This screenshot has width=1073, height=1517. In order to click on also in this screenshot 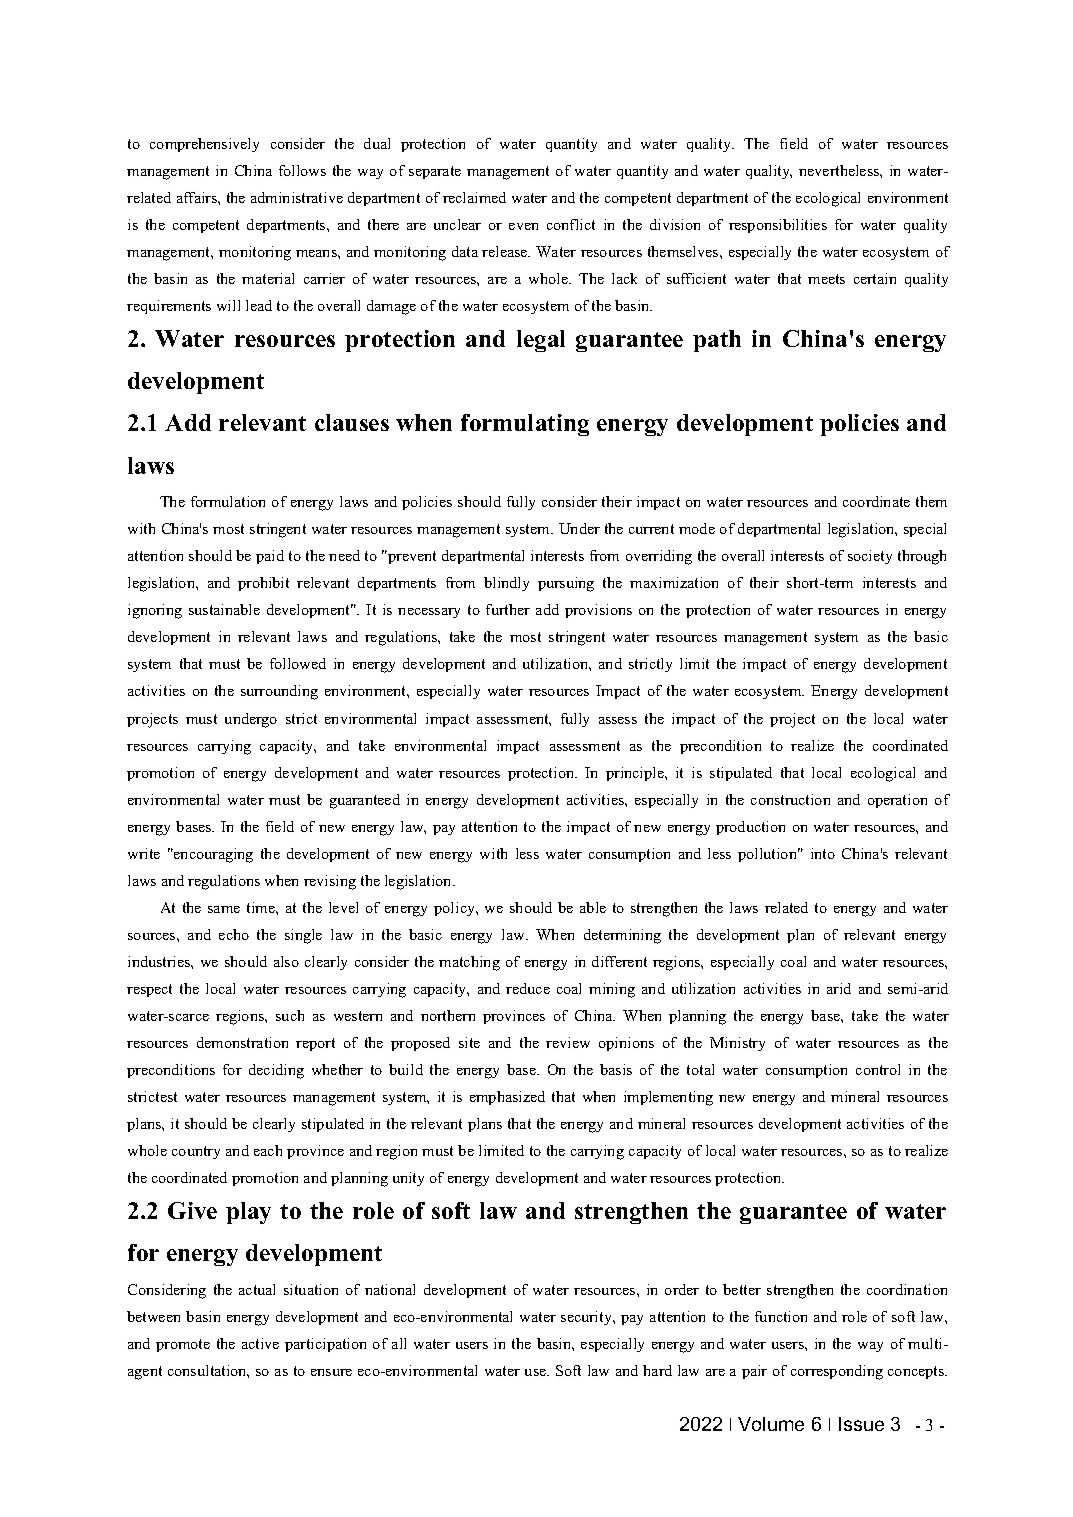, I will do `click(286, 961)`.
